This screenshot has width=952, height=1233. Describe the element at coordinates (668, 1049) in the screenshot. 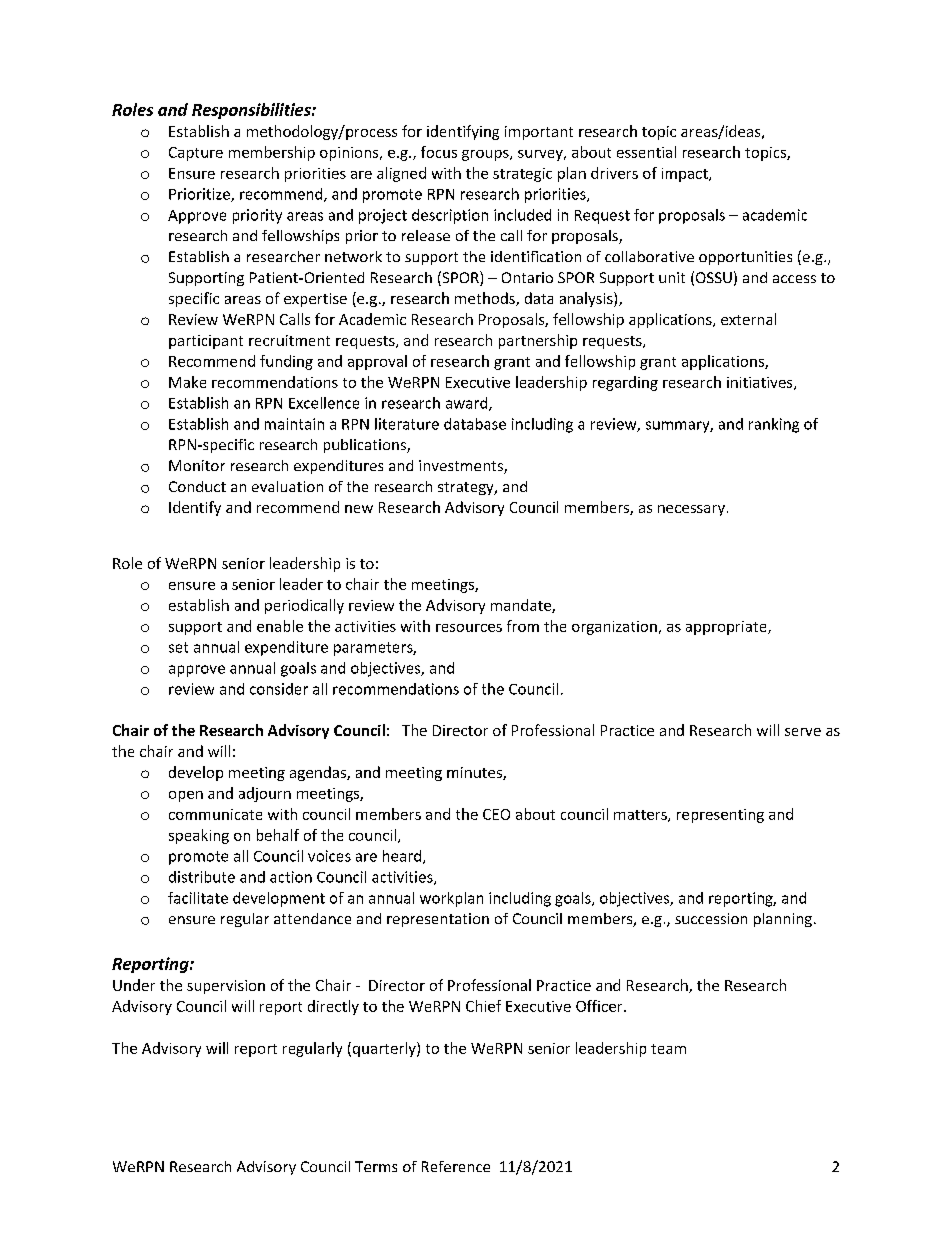

I see `team` at that location.
